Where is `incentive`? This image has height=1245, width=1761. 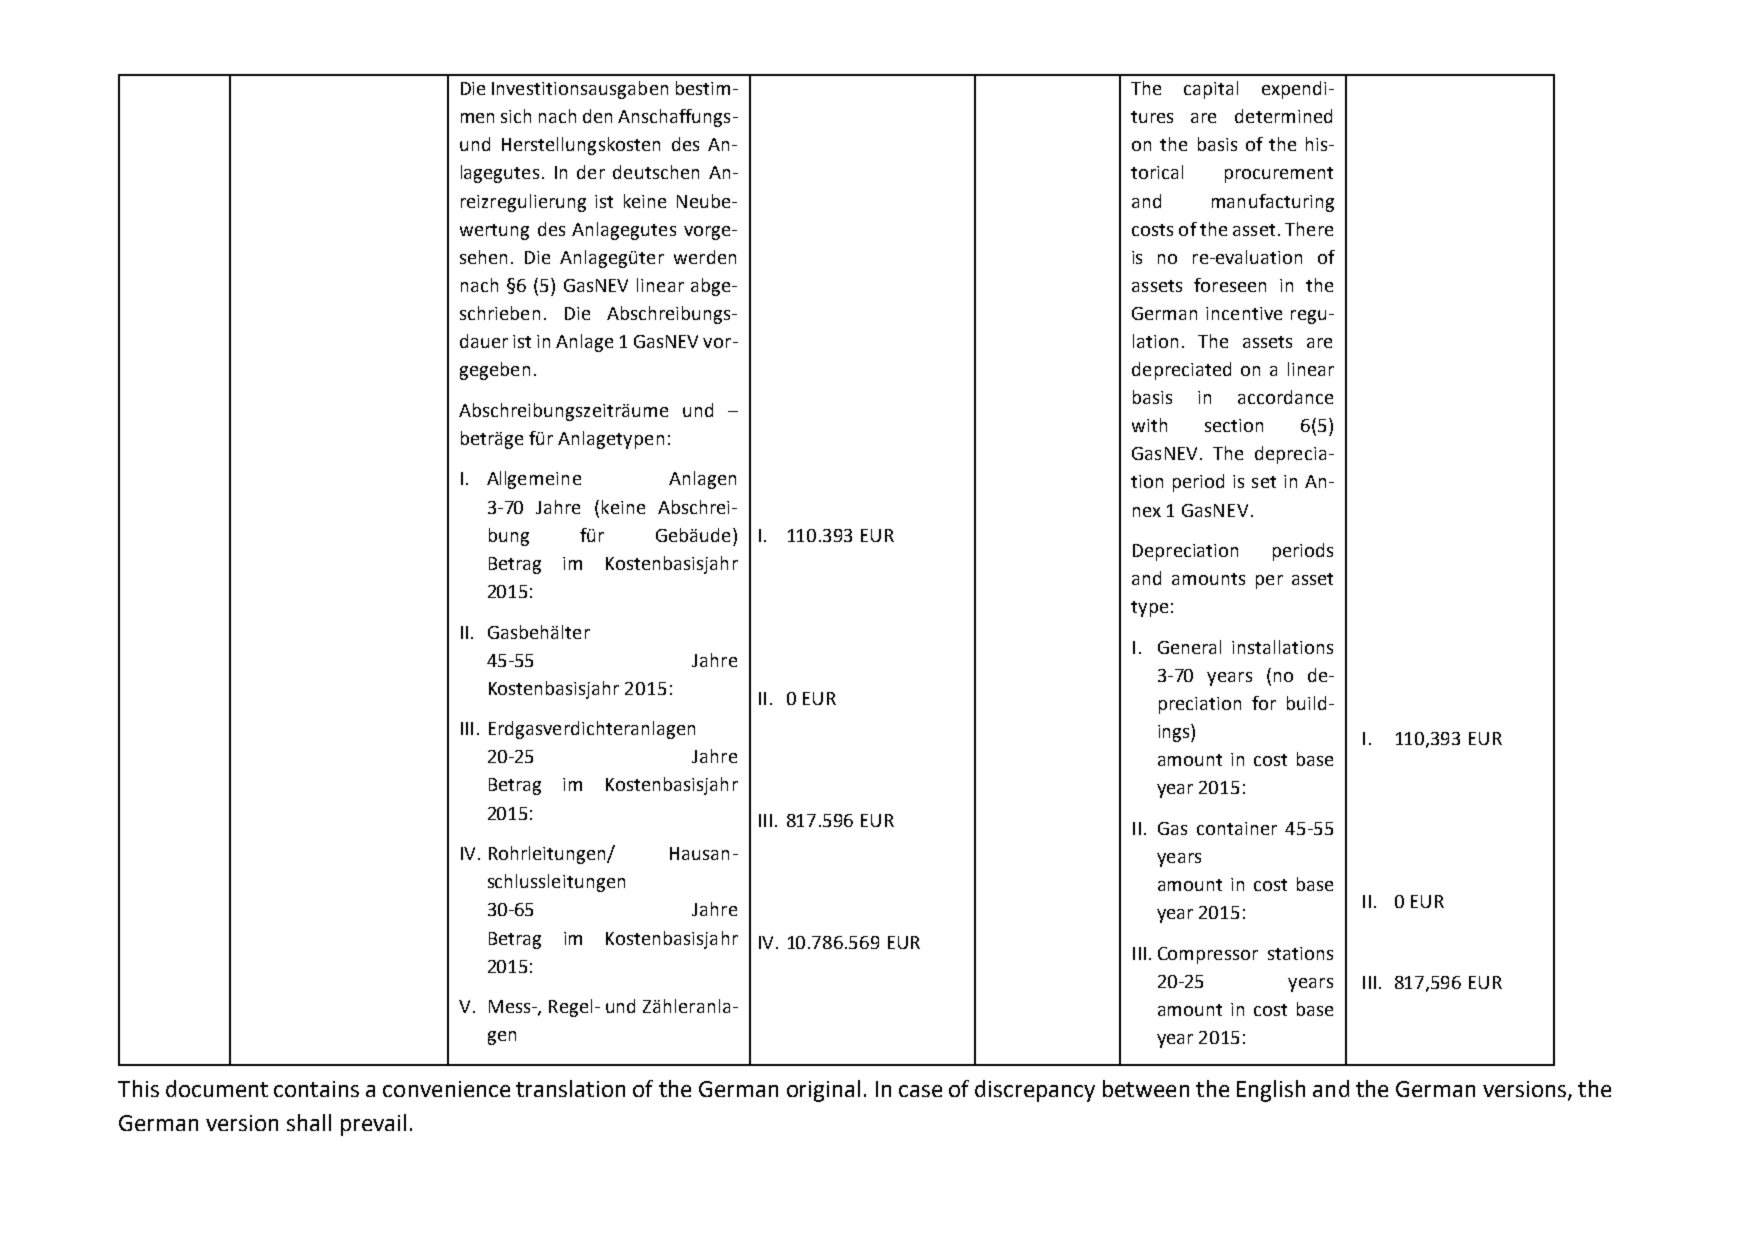 incentive is located at coordinates (1244, 313).
